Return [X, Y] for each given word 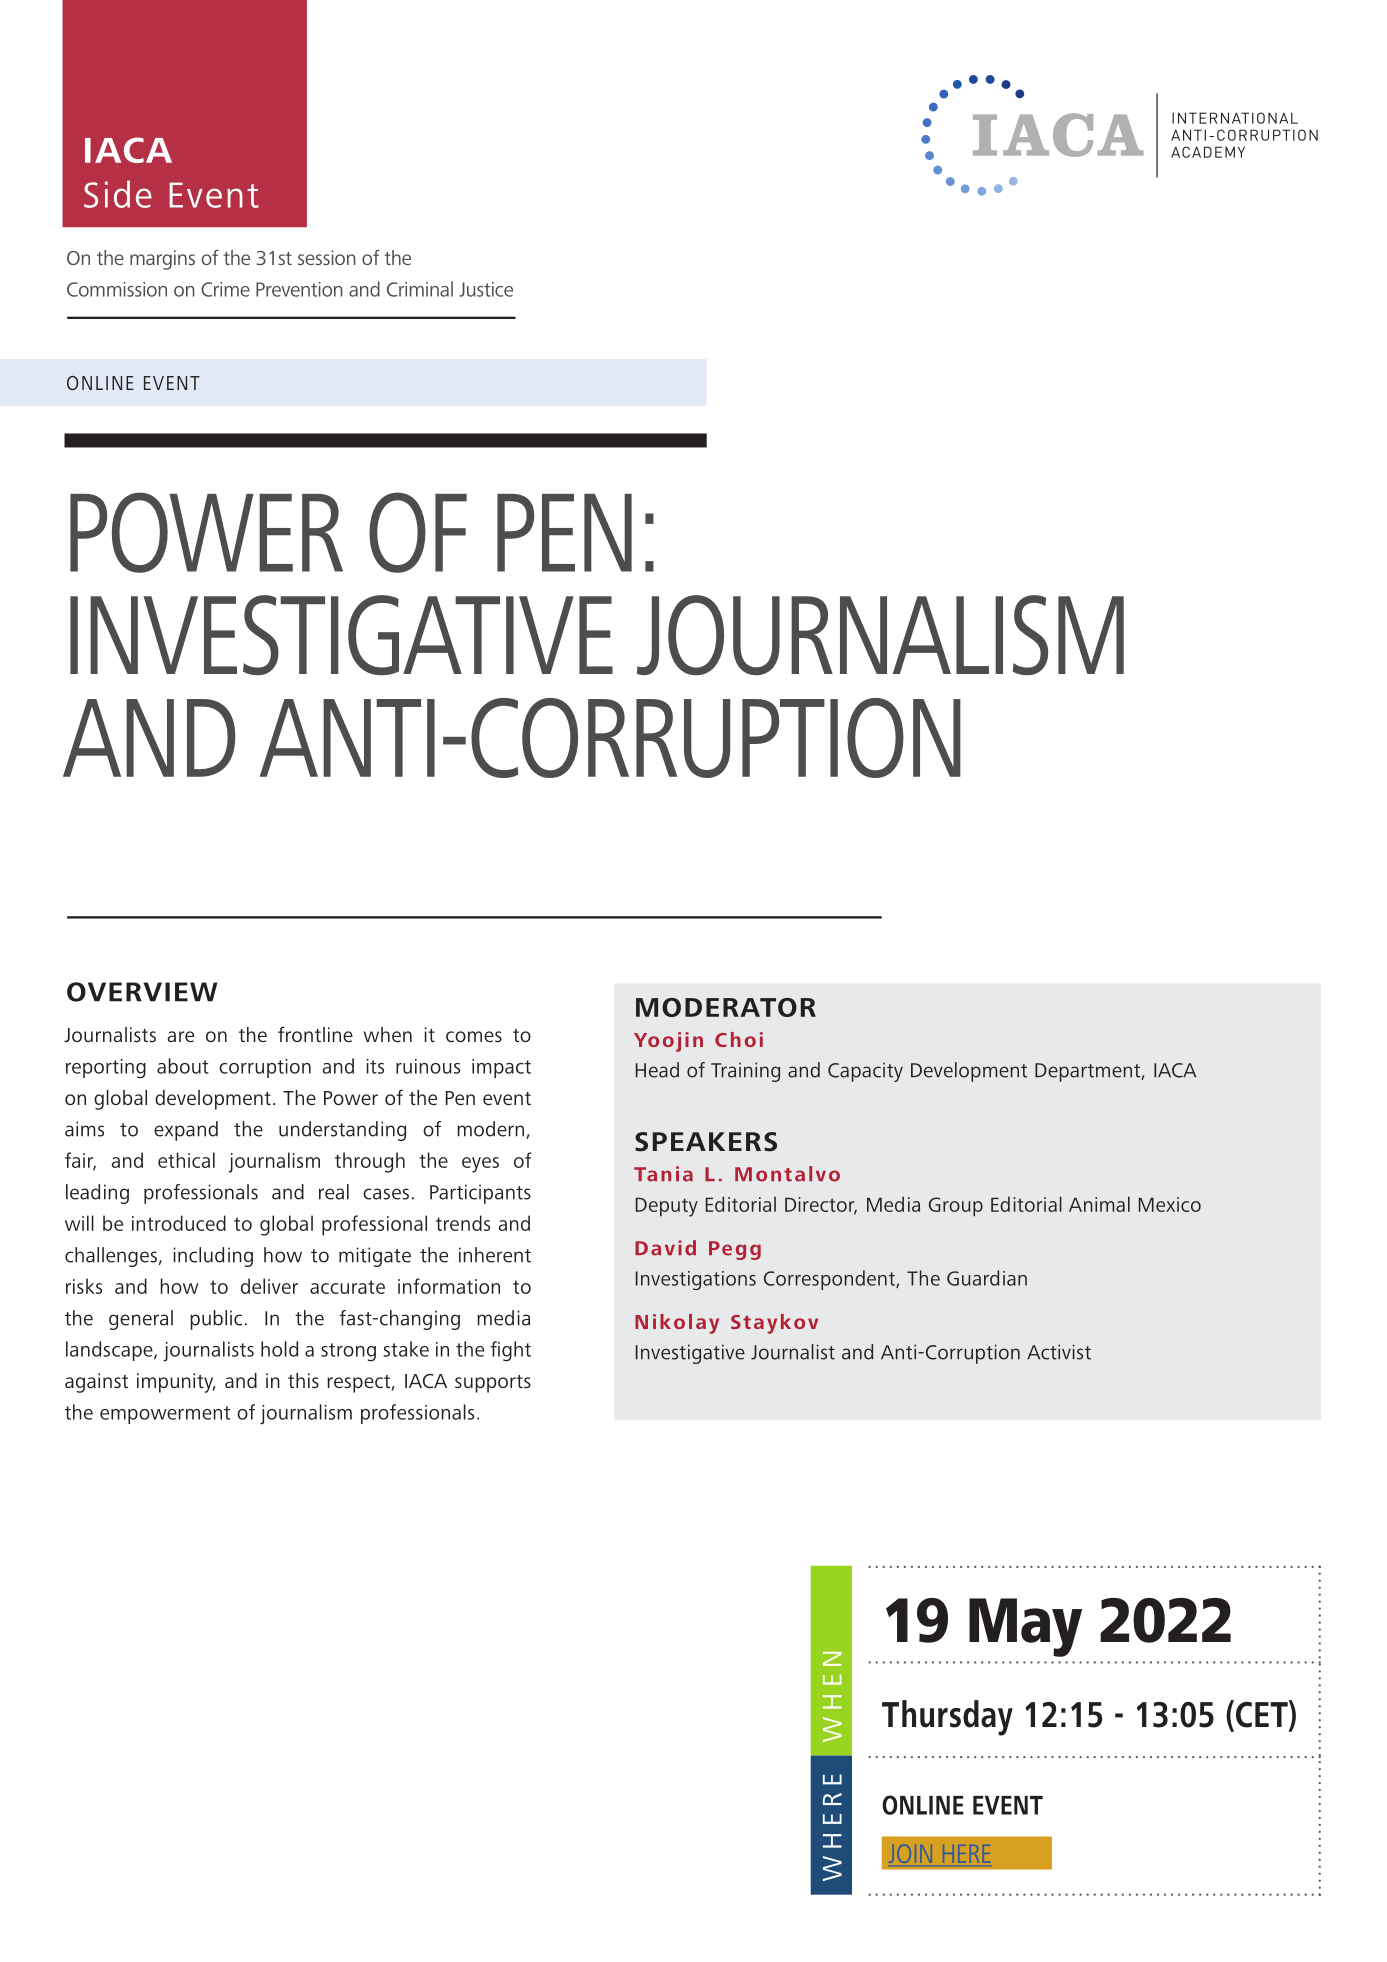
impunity [176, 1383]
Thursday [947, 1718]
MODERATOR [726, 1007]
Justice [486, 289]
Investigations [696, 1280]
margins [162, 260]
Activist [1059, 1352]
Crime [225, 289]
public [216, 1320]
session [326, 257]
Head [657, 1070]
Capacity [865, 1072]
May [1025, 1627]
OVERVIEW [142, 992]
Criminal [420, 289]
